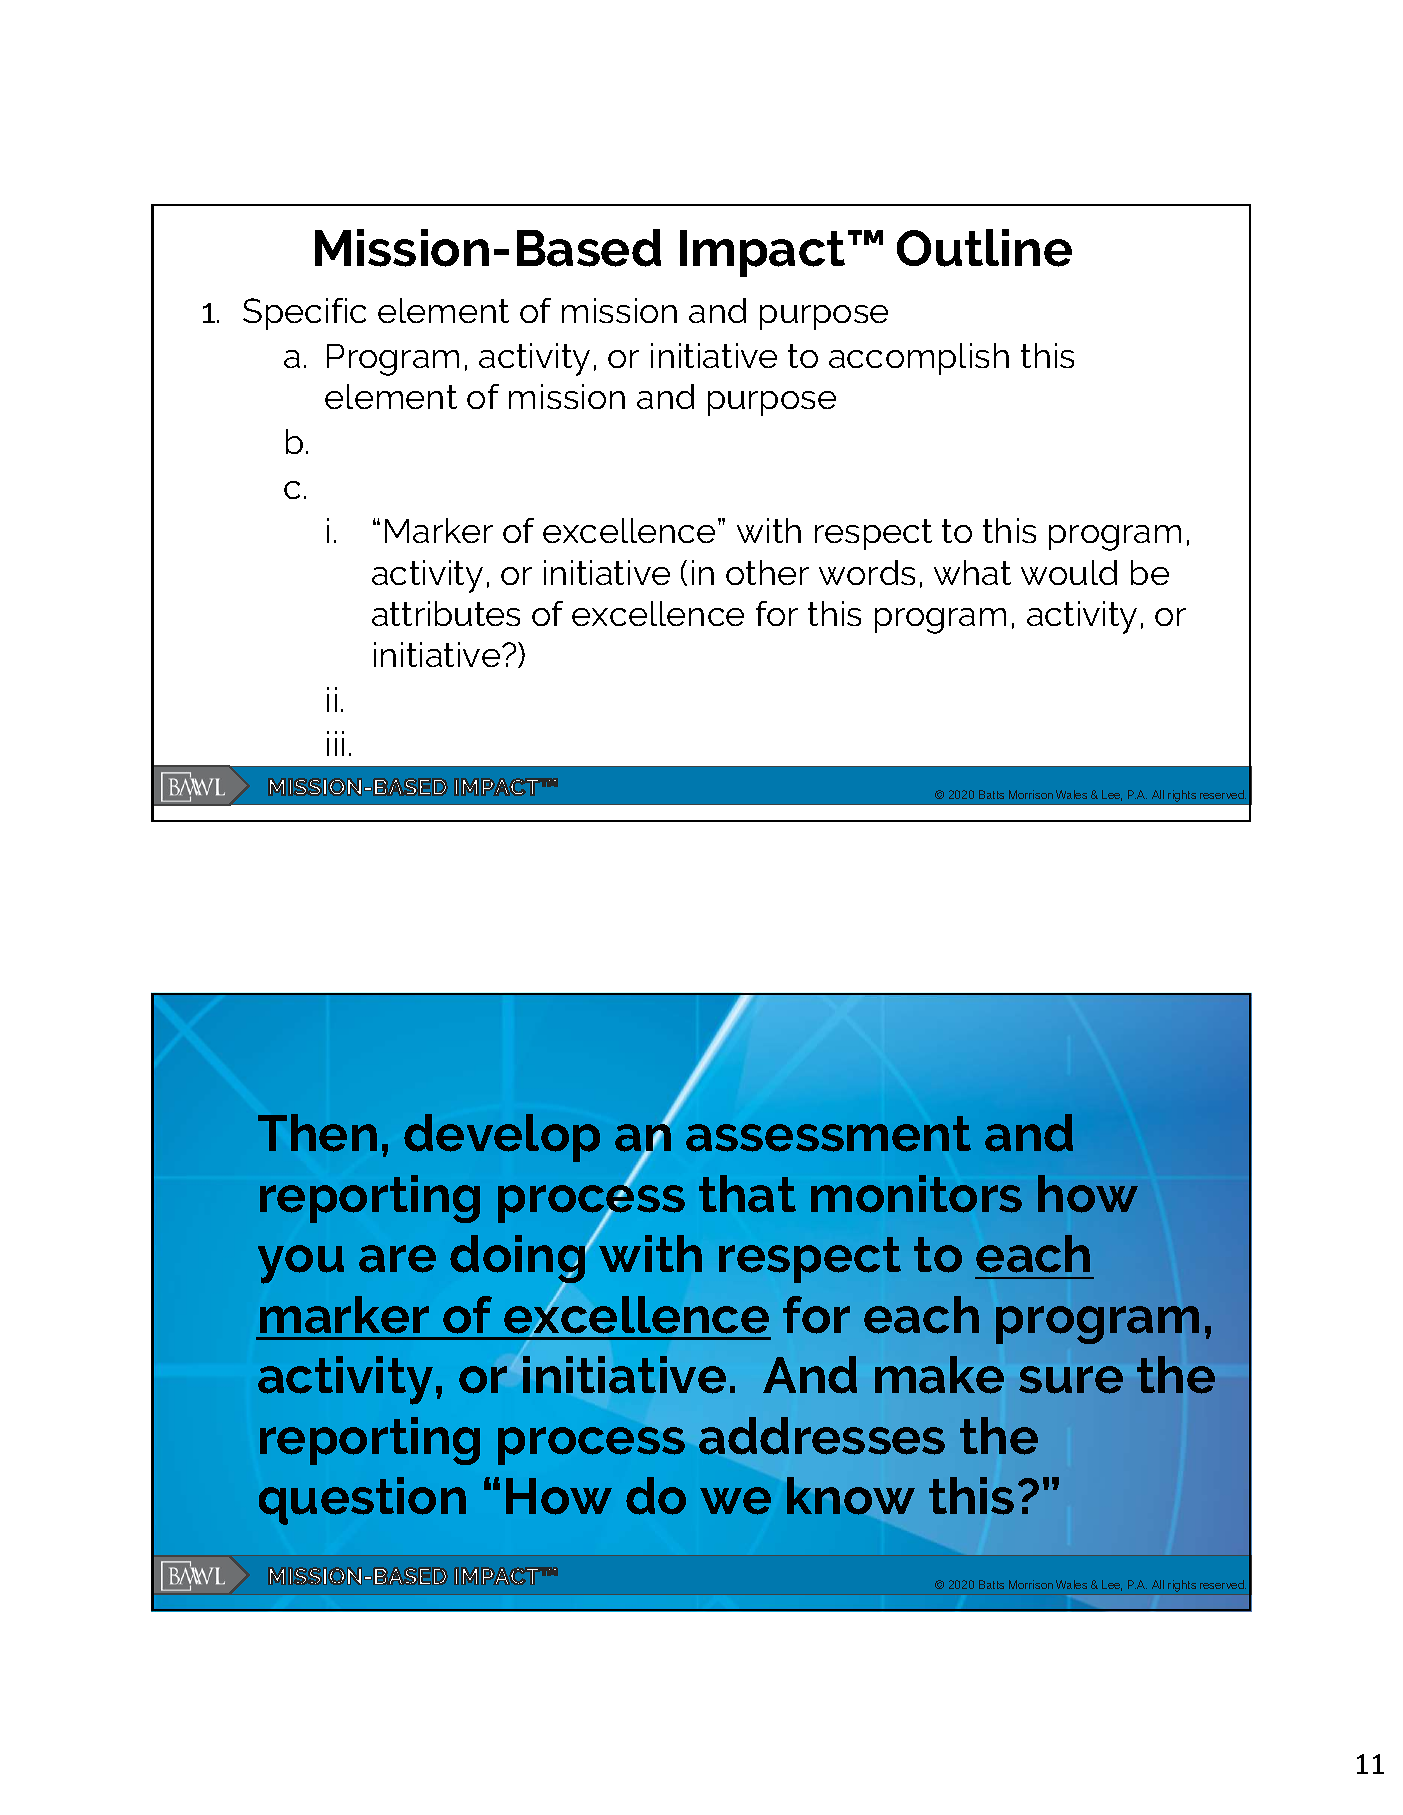 Image resolution: width=1403 pixels, height=1815 pixels. I want to click on other, so click(767, 572).
